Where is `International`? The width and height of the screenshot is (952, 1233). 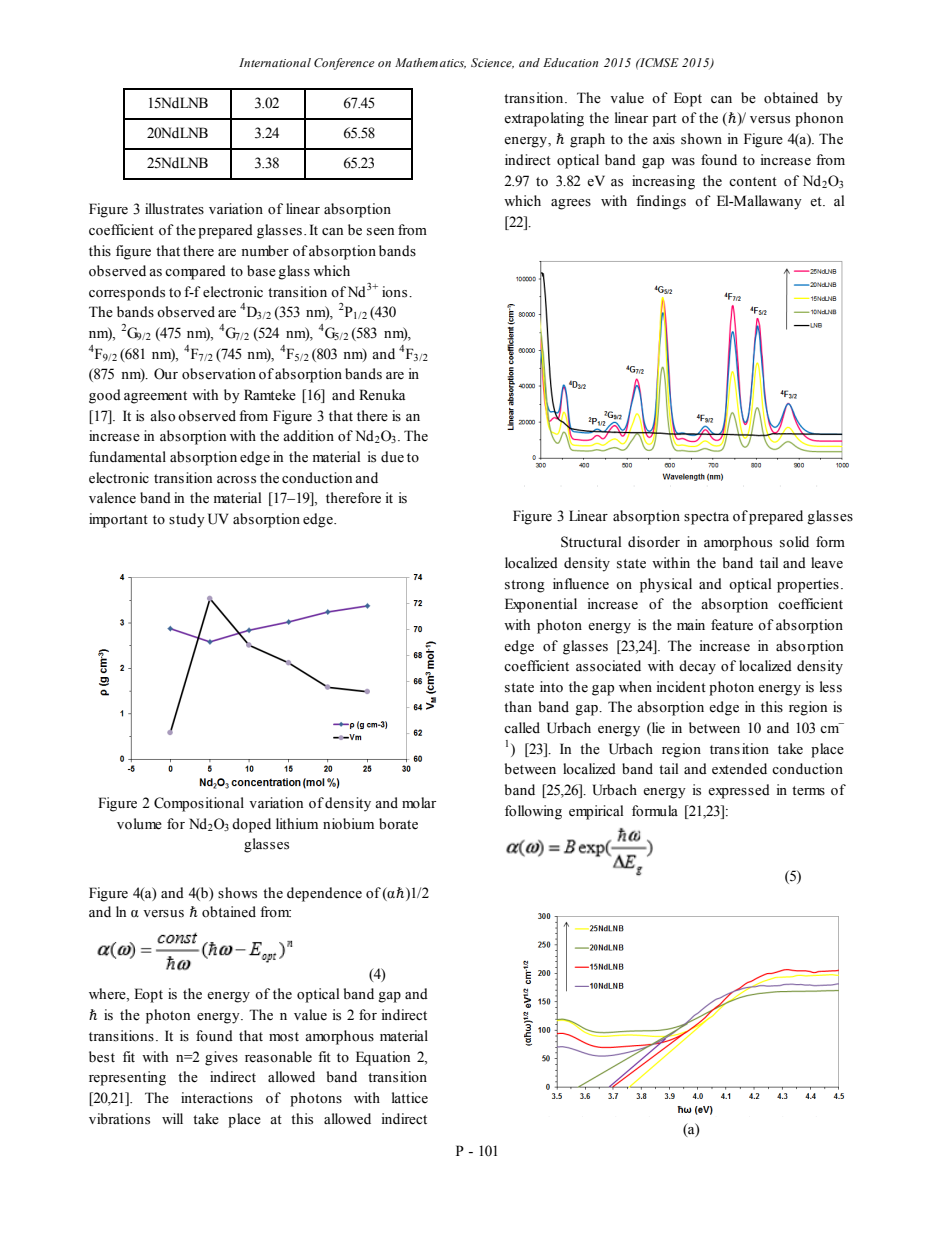 International is located at coordinates (275, 62).
